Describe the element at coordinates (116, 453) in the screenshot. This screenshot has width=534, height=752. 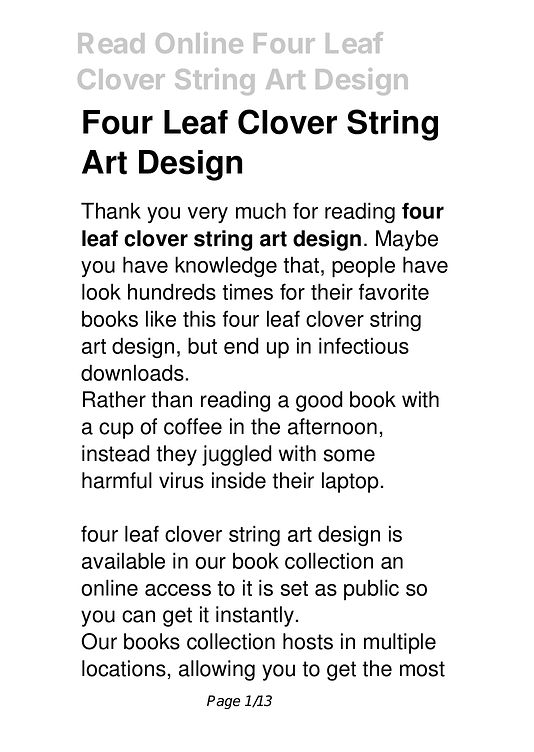
I see `instead` at that location.
